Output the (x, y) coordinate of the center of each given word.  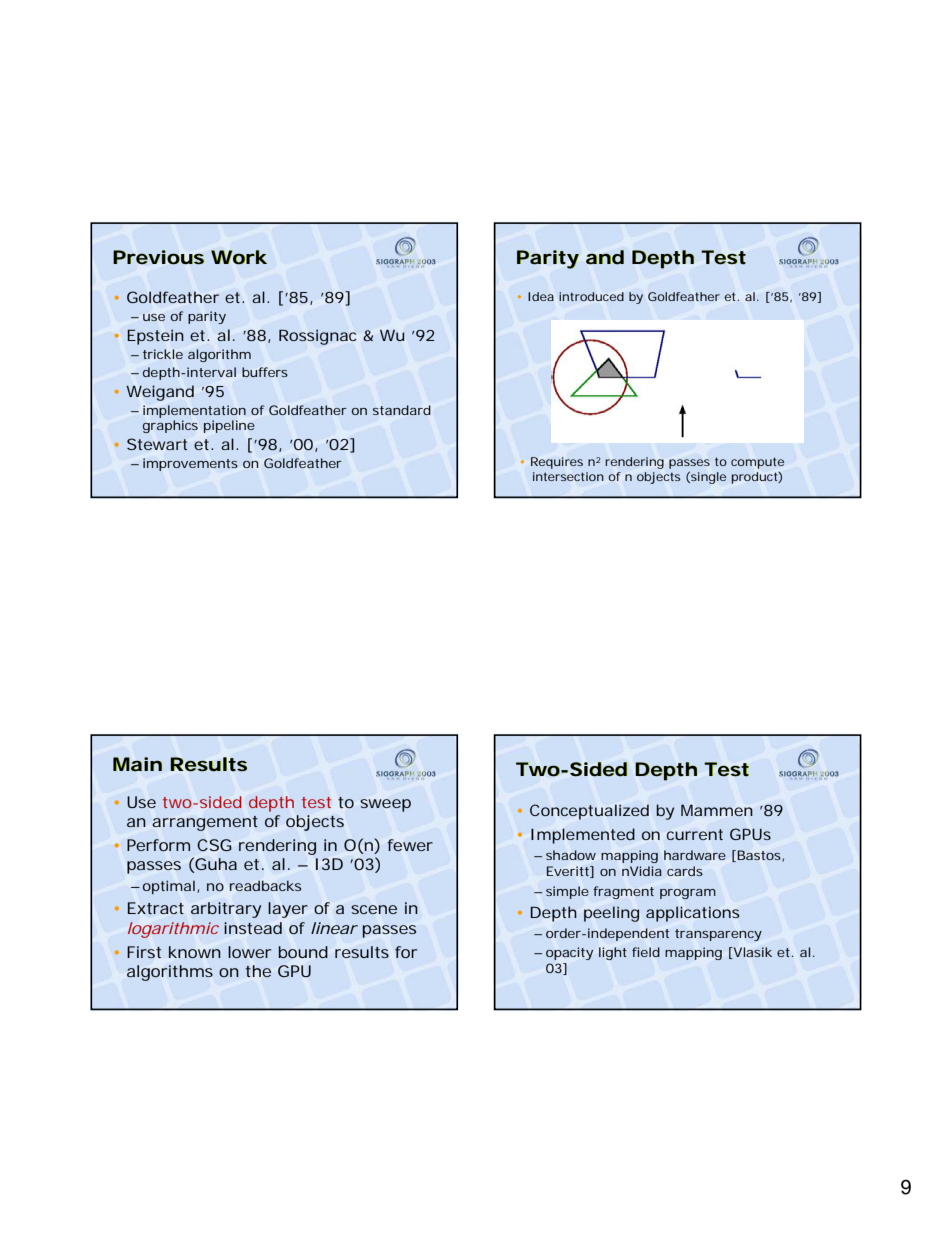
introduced (591, 296)
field (646, 952)
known (195, 952)
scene (374, 909)
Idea (541, 296)
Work (239, 257)
